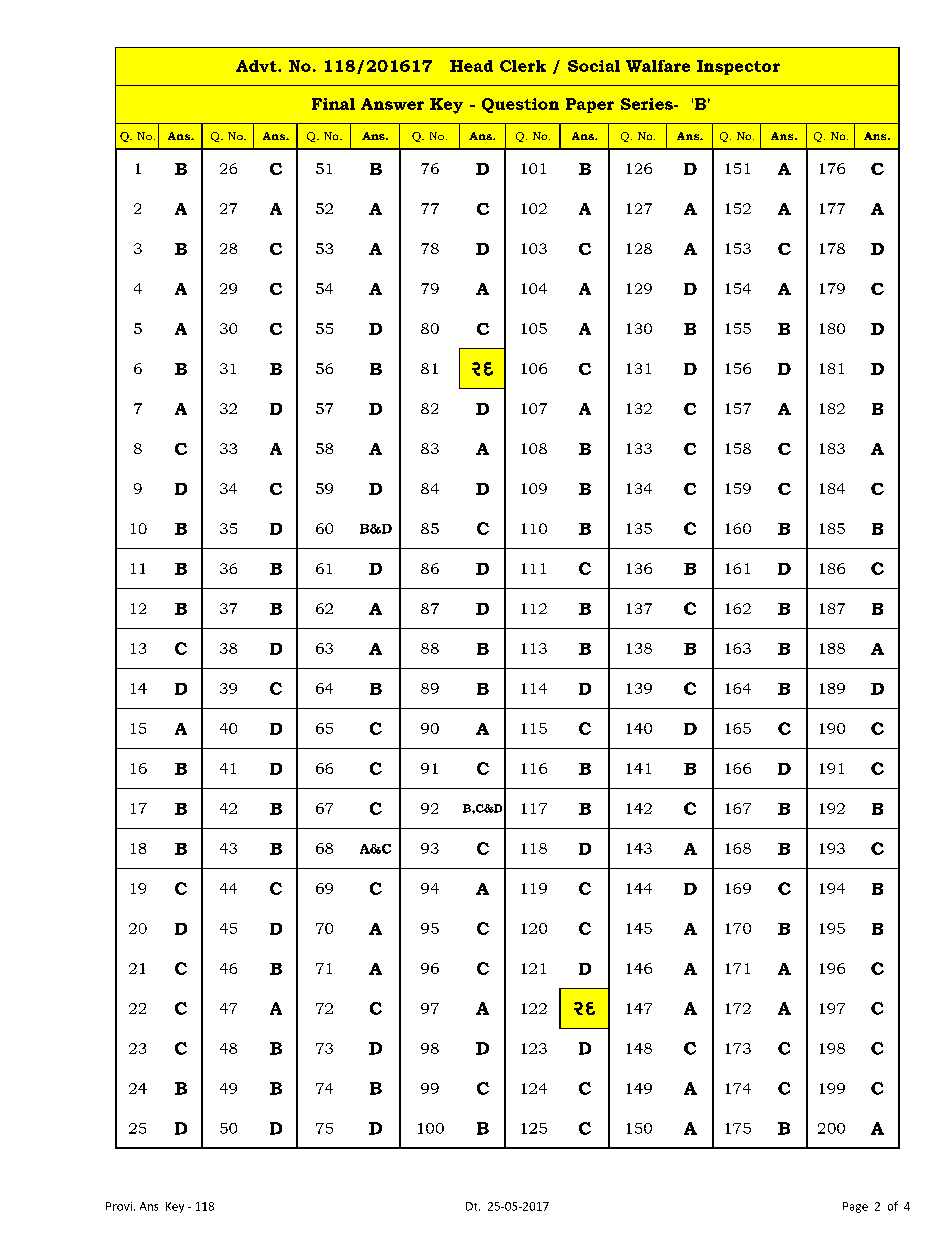 This screenshot has height=1233, width=952. I want to click on Question, so click(520, 105).
